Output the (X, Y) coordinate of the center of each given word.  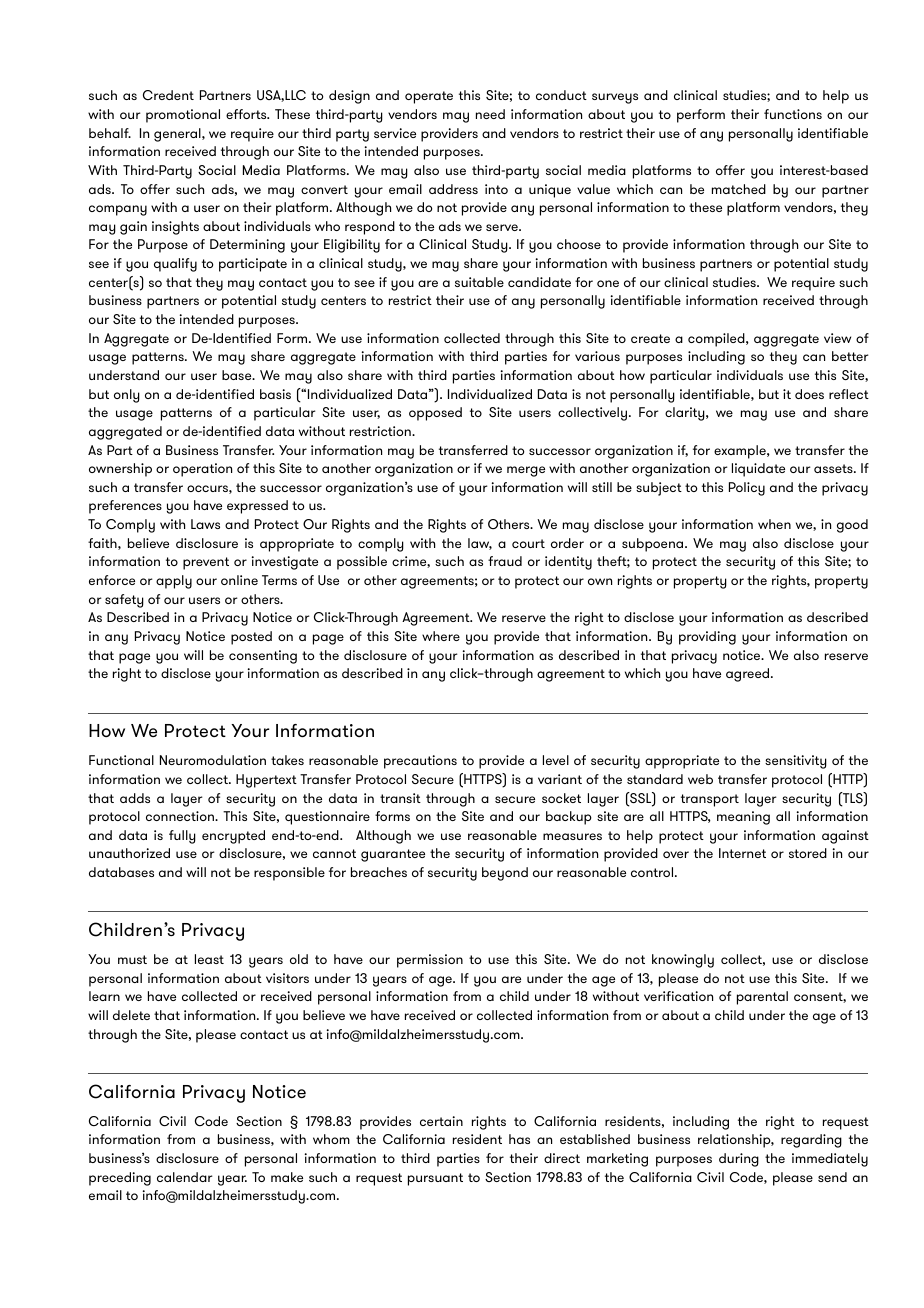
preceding (120, 1179)
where (441, 636)
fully (182, 837)
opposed (435, 414)
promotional (183, 116)
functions (793, 114)
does (809, 394)
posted (251, 638)
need (490, 114)
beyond (505, 874)
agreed (749, 675)
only (127, 396)
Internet (742, 853)
